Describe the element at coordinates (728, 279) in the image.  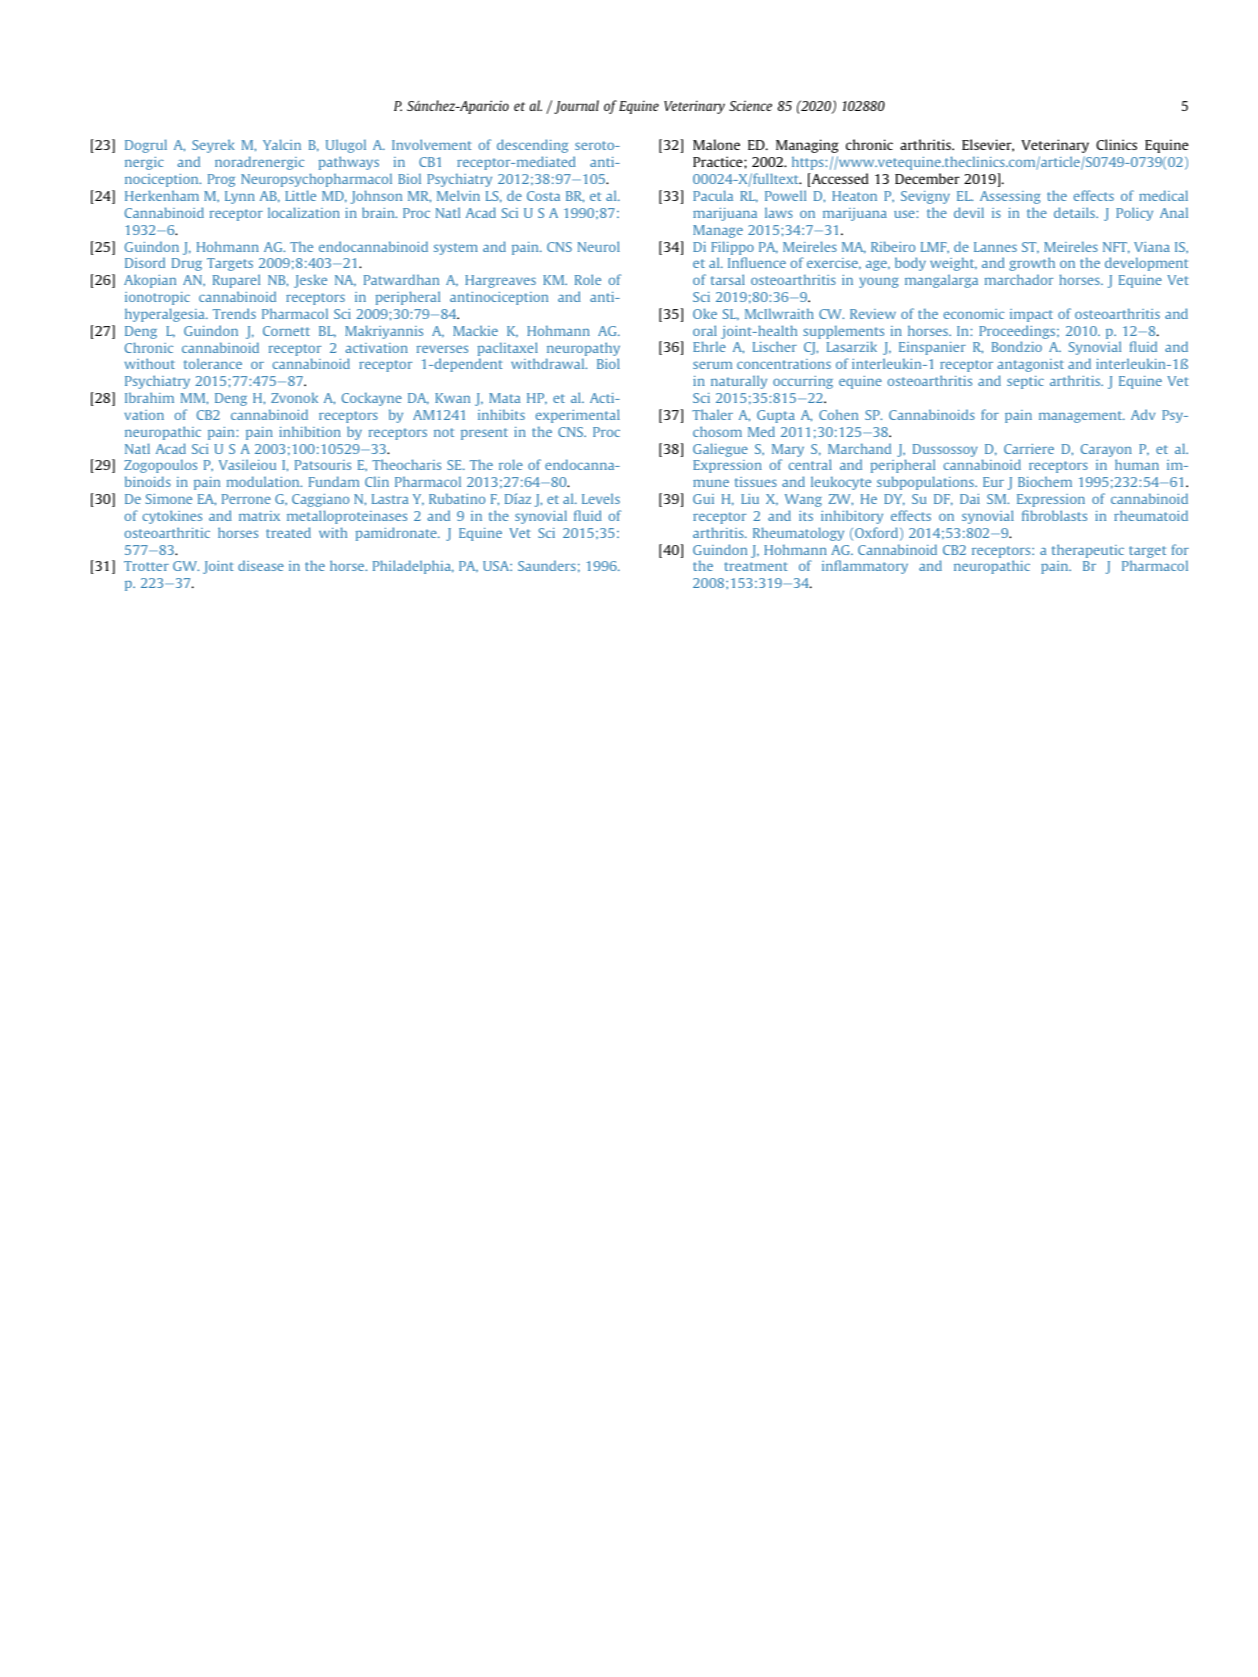
I see `tarsal` at that location.
